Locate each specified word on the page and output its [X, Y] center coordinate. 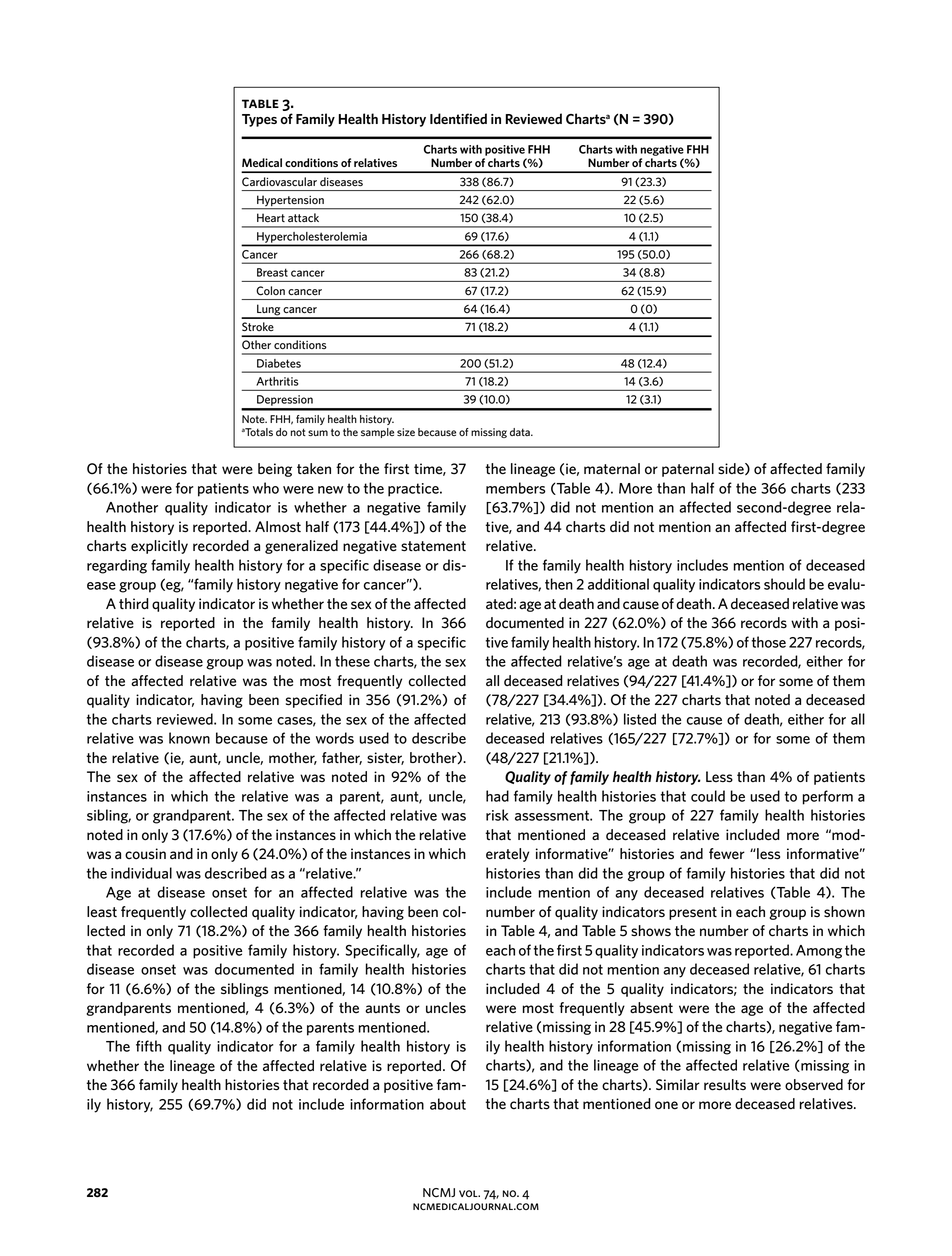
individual [141, 873]
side [732, 469]
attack [303, 217]
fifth [149, 1046]
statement [433, 546]
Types [259, 120]
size [406, 432]
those [769, 642]
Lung [269, 311]
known [189, 738]
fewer [727, 854]
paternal [688, 470]
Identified [458, 118]
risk [497, 815]
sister [385, 758]
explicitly [159, 547]
